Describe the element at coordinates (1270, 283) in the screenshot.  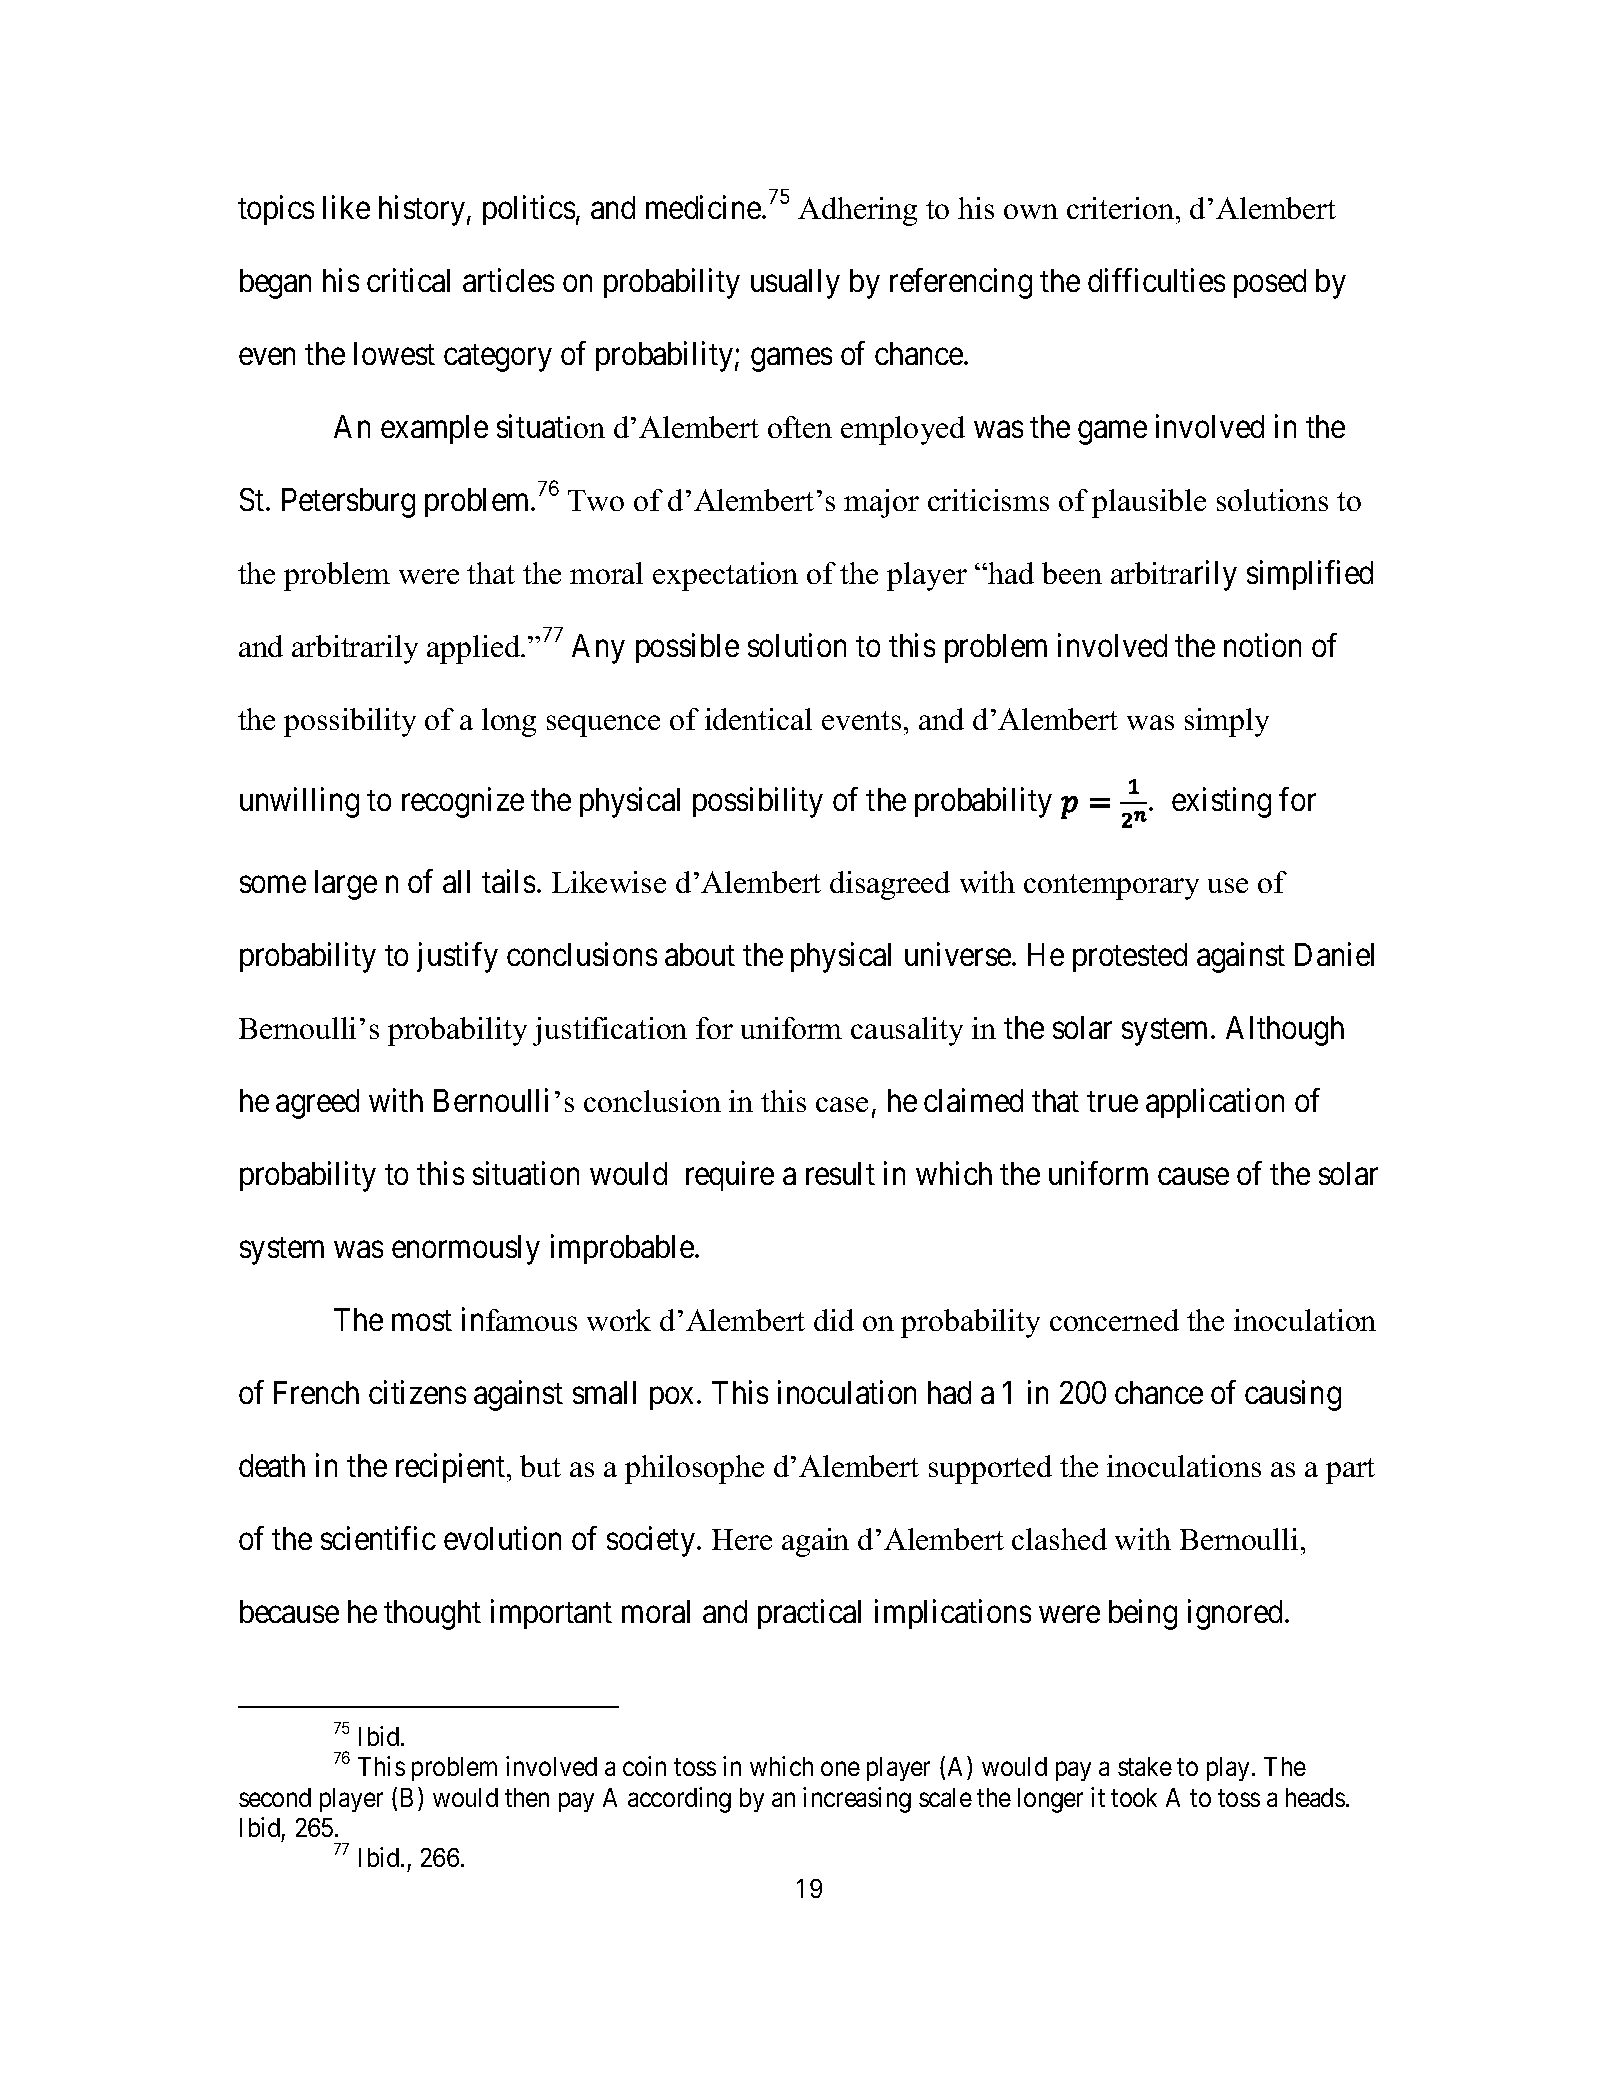
I see `posed` at that location.
